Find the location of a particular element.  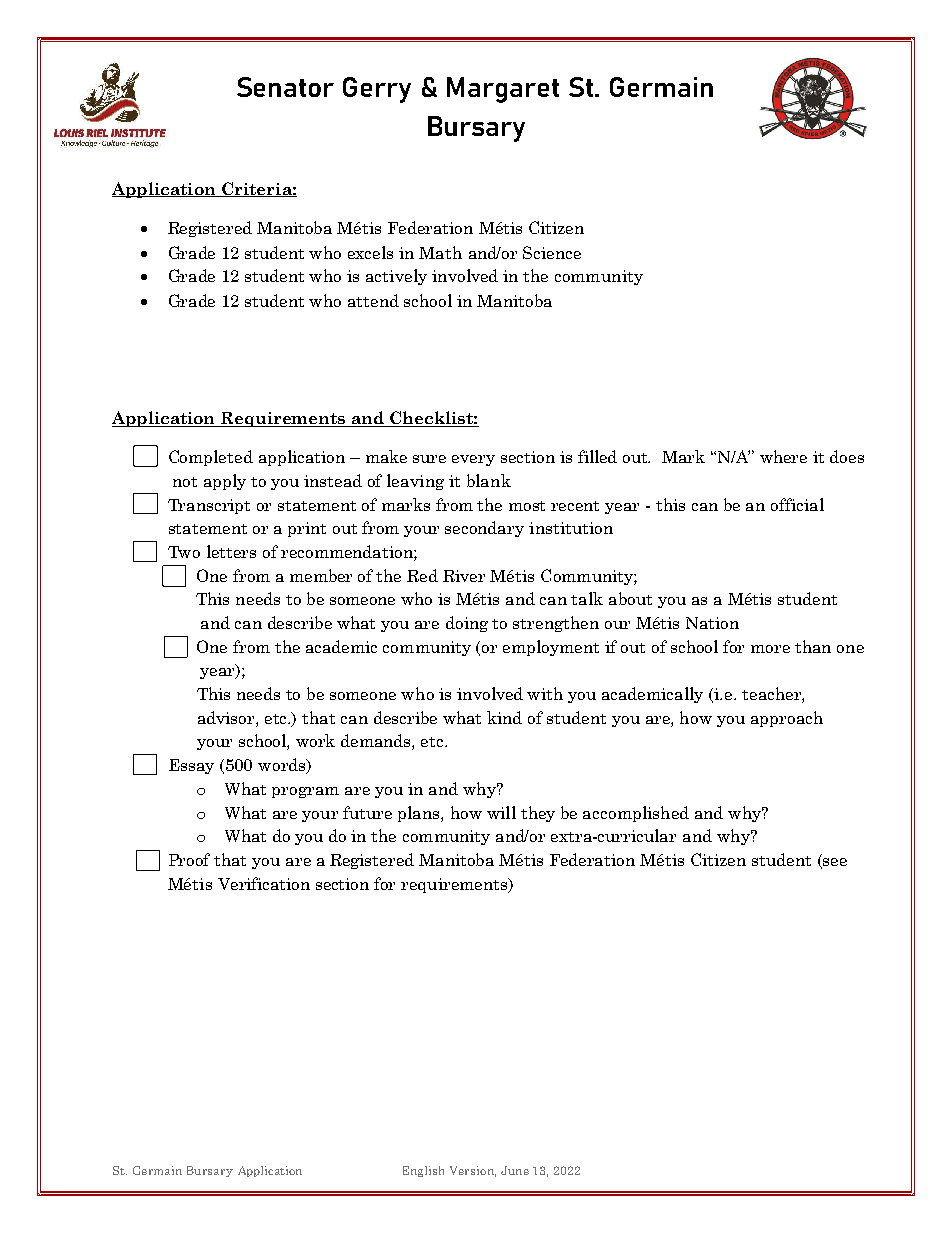

English is located at coordinates (423, 1171).
